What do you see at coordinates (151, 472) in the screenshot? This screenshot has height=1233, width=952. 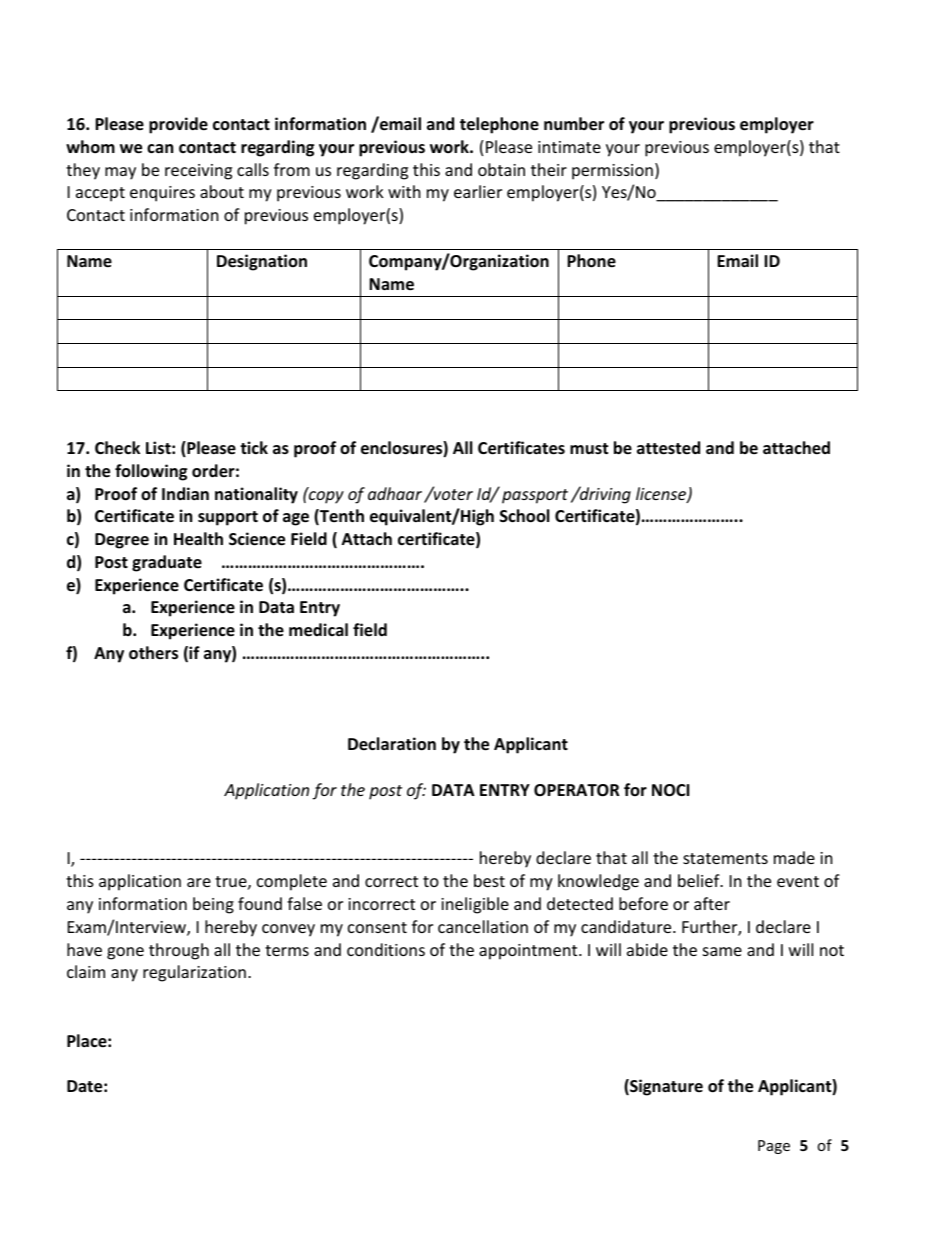 I see `following` at bounding box center [151, 472].
